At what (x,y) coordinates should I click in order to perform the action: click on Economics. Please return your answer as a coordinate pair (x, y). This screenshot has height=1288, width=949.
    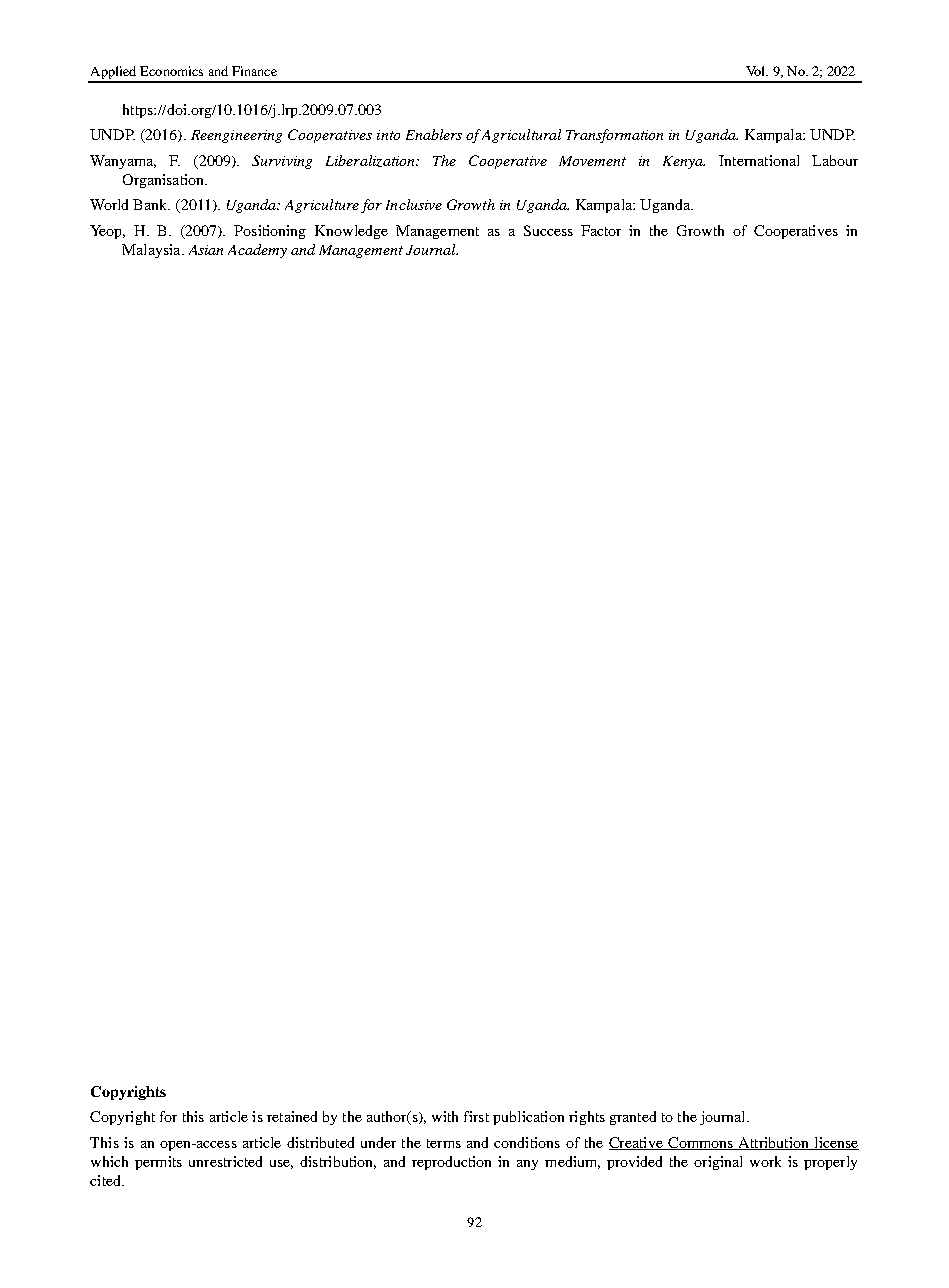
    Looking at the image, I should click on (171, 71).
